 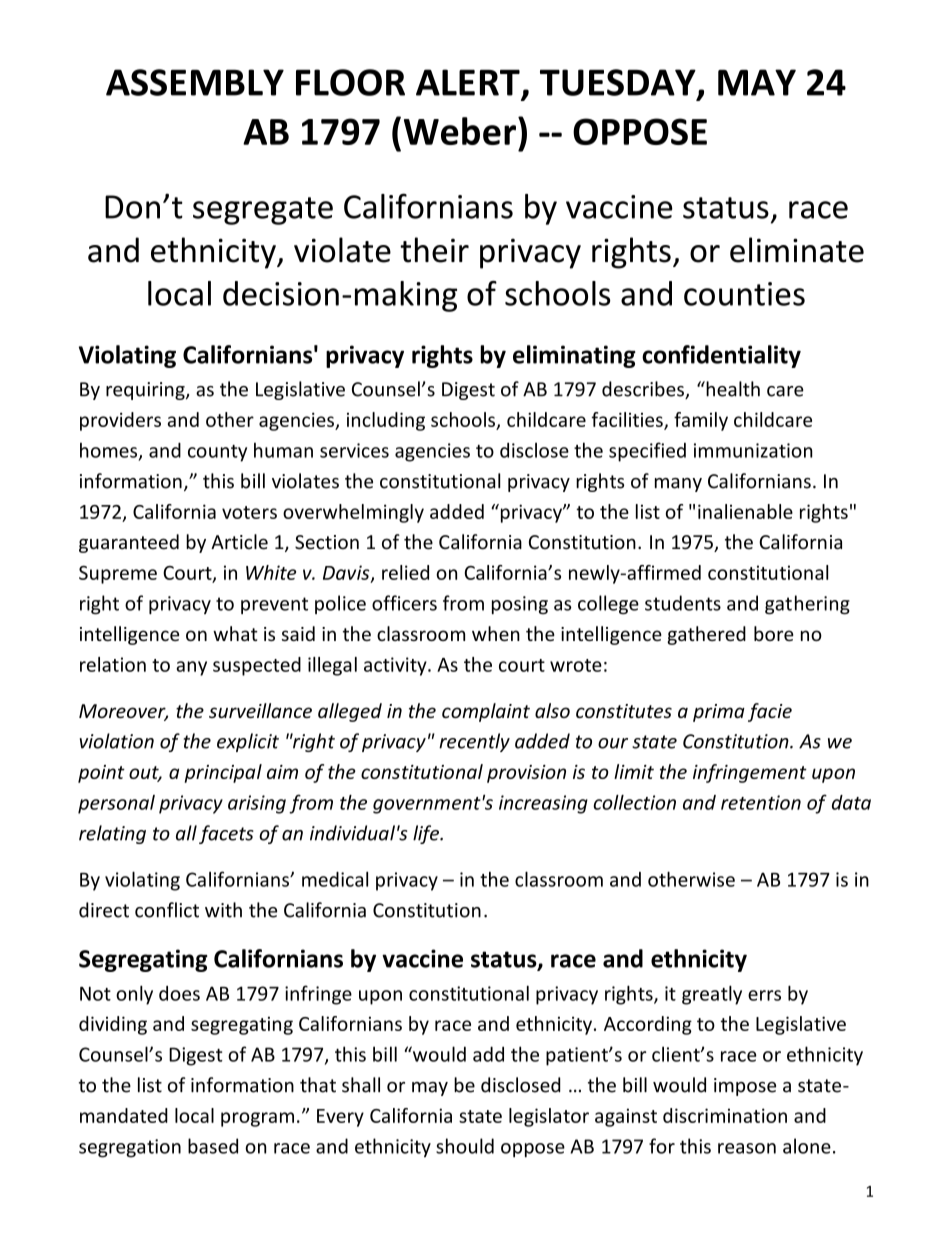 What do you see at coordinates (460, 131) in the page?
I see `Weber` at bounding box center [460, 131].
